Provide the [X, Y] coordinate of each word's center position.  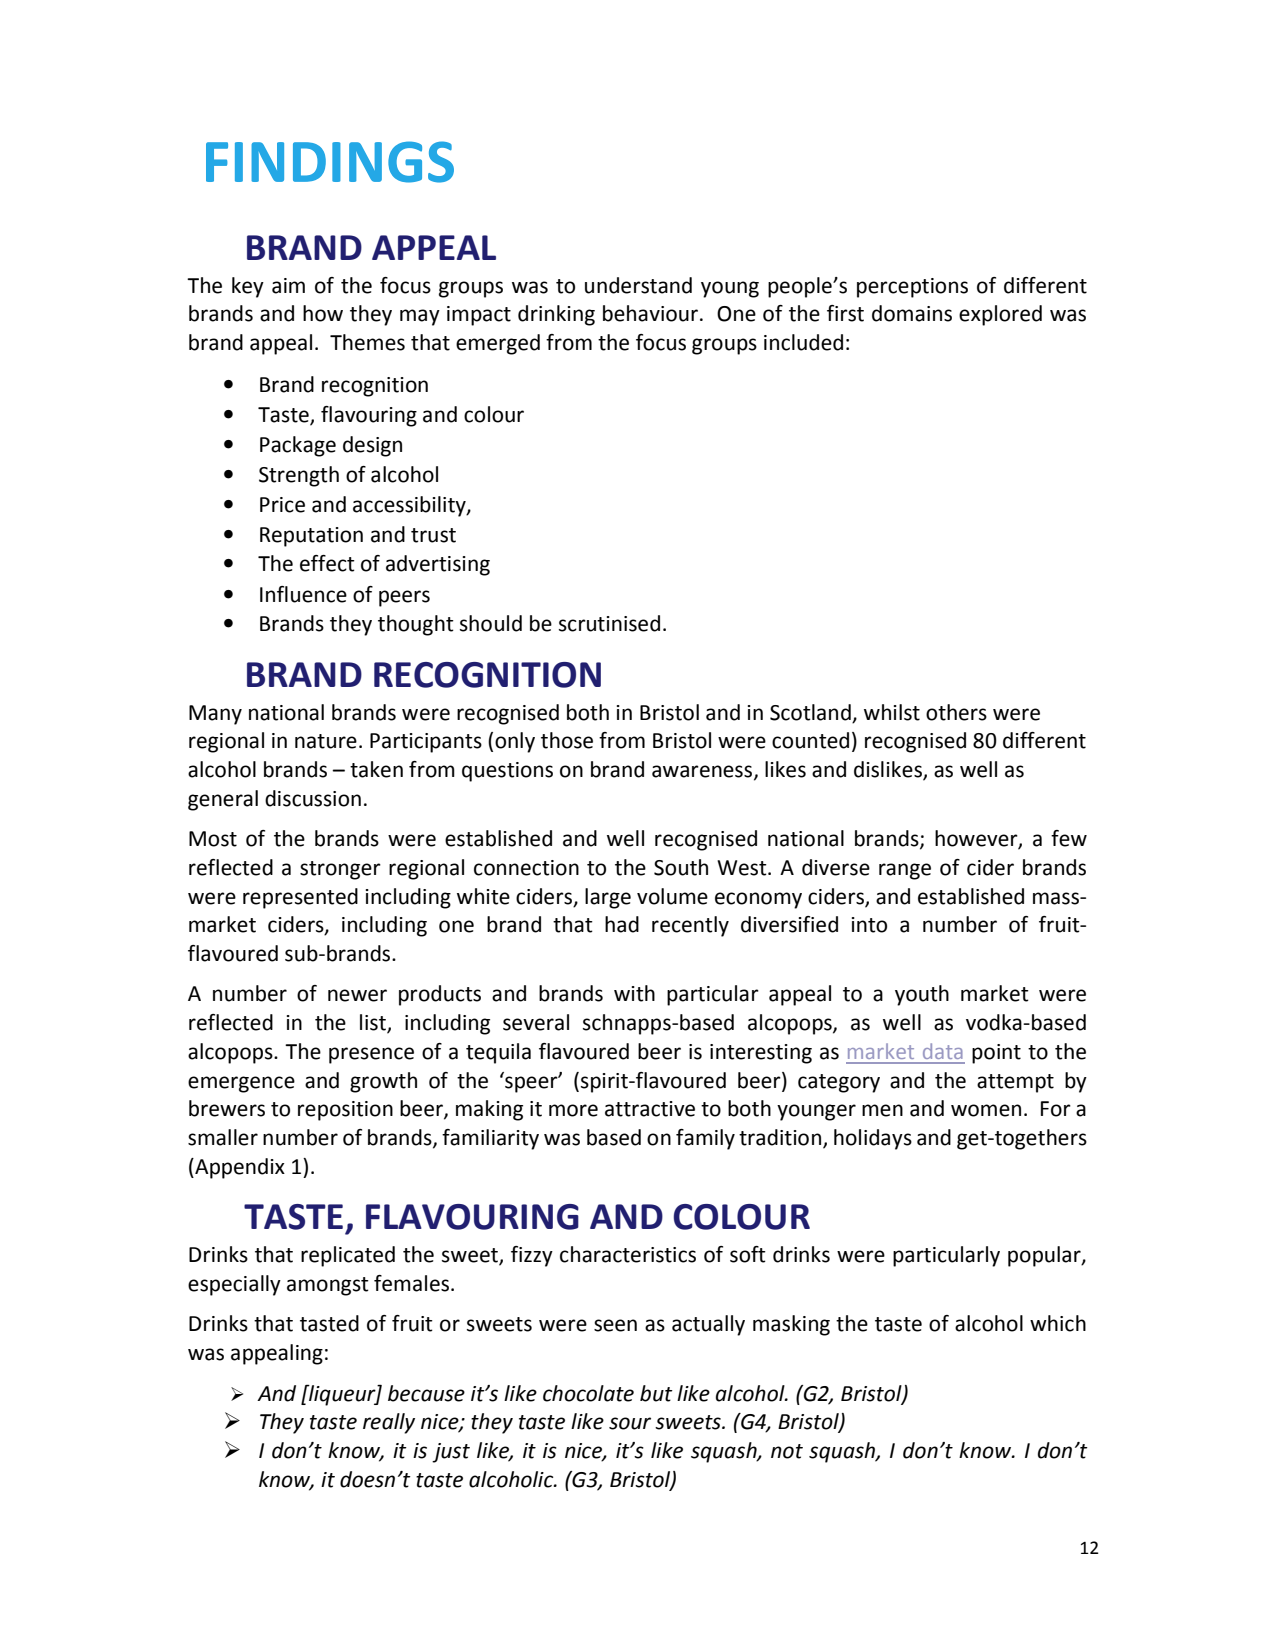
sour [630, 1423]
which [1058, 1323]
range [905, 871]
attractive [650, 1109]
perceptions [912, 288]
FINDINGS [330, 162]
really [389, 1423]
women [986, 1110]
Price [282, 505]
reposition [345, 1111]
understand [638, 285]
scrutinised [609, 623]
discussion [313, 798]
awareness [703, 772]
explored [1000, 315]
